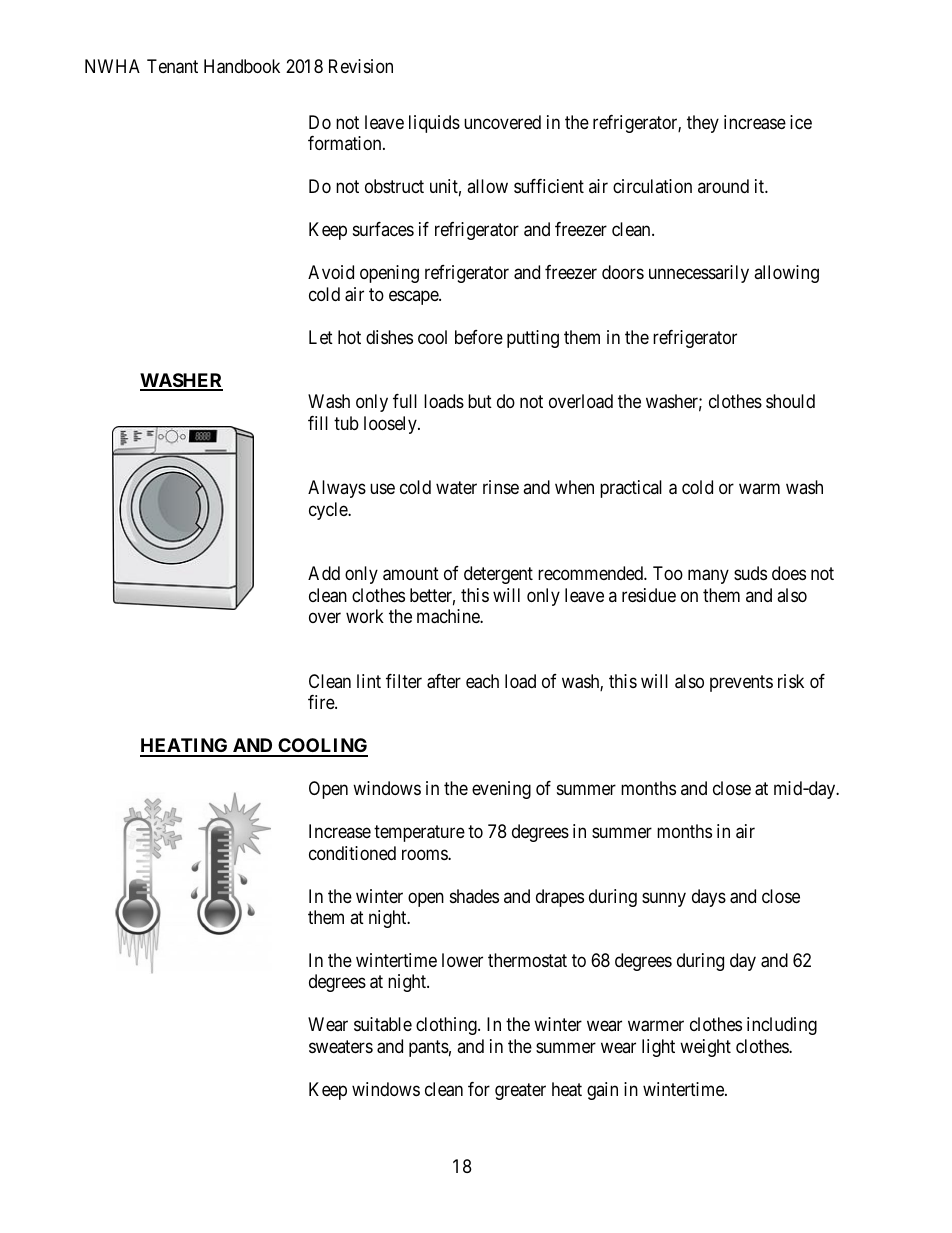 The image size is (952, 1233). Describe the element at coordinates (741, 683) in the image. I see `prevents` at that location.
